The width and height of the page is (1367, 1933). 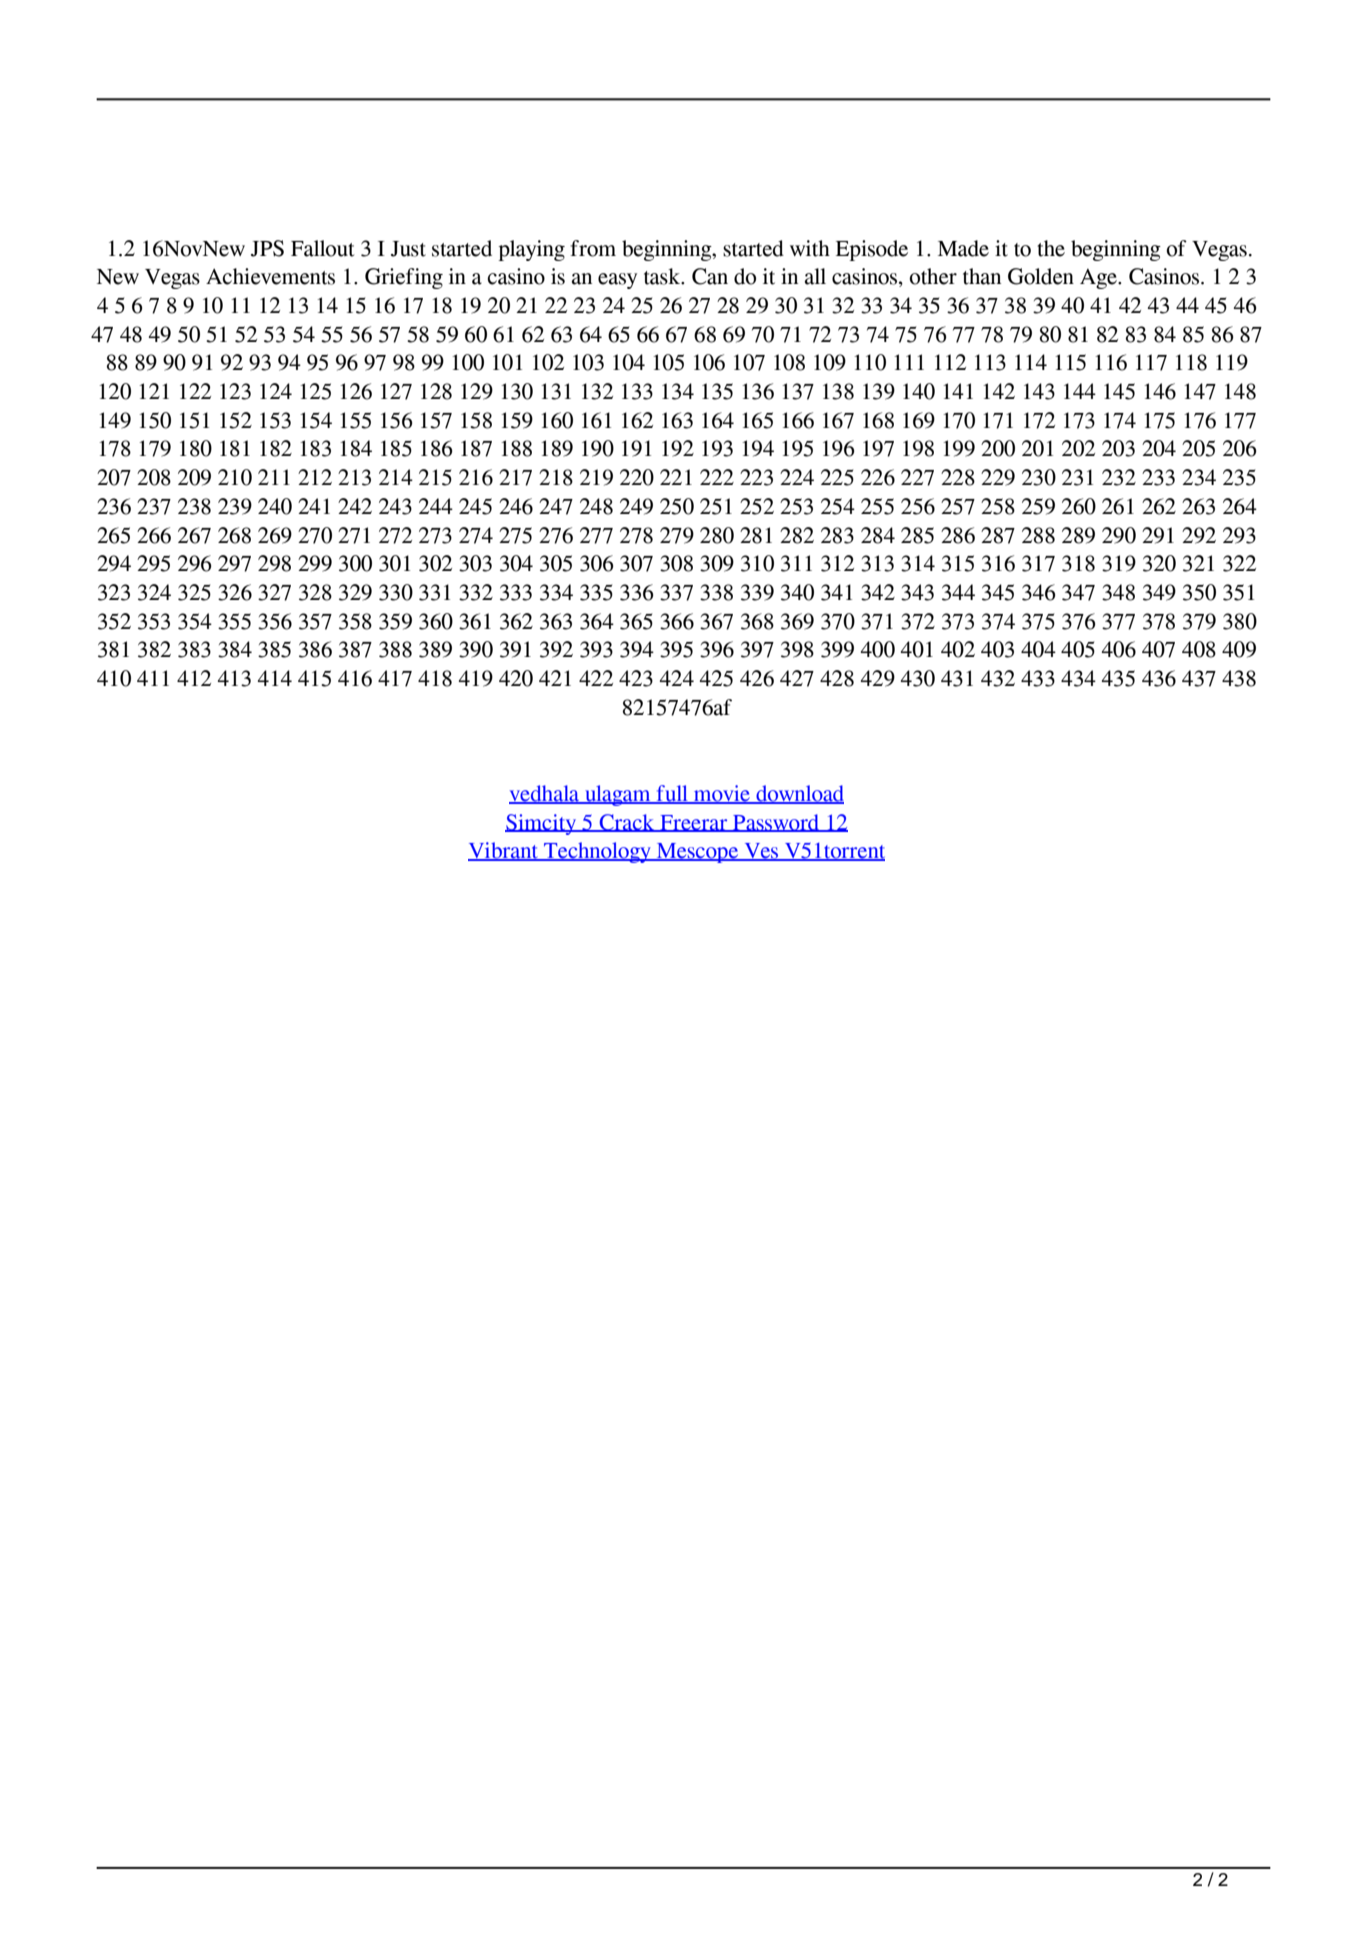 I want to click on Golden, so click(x=1041, y=276).
